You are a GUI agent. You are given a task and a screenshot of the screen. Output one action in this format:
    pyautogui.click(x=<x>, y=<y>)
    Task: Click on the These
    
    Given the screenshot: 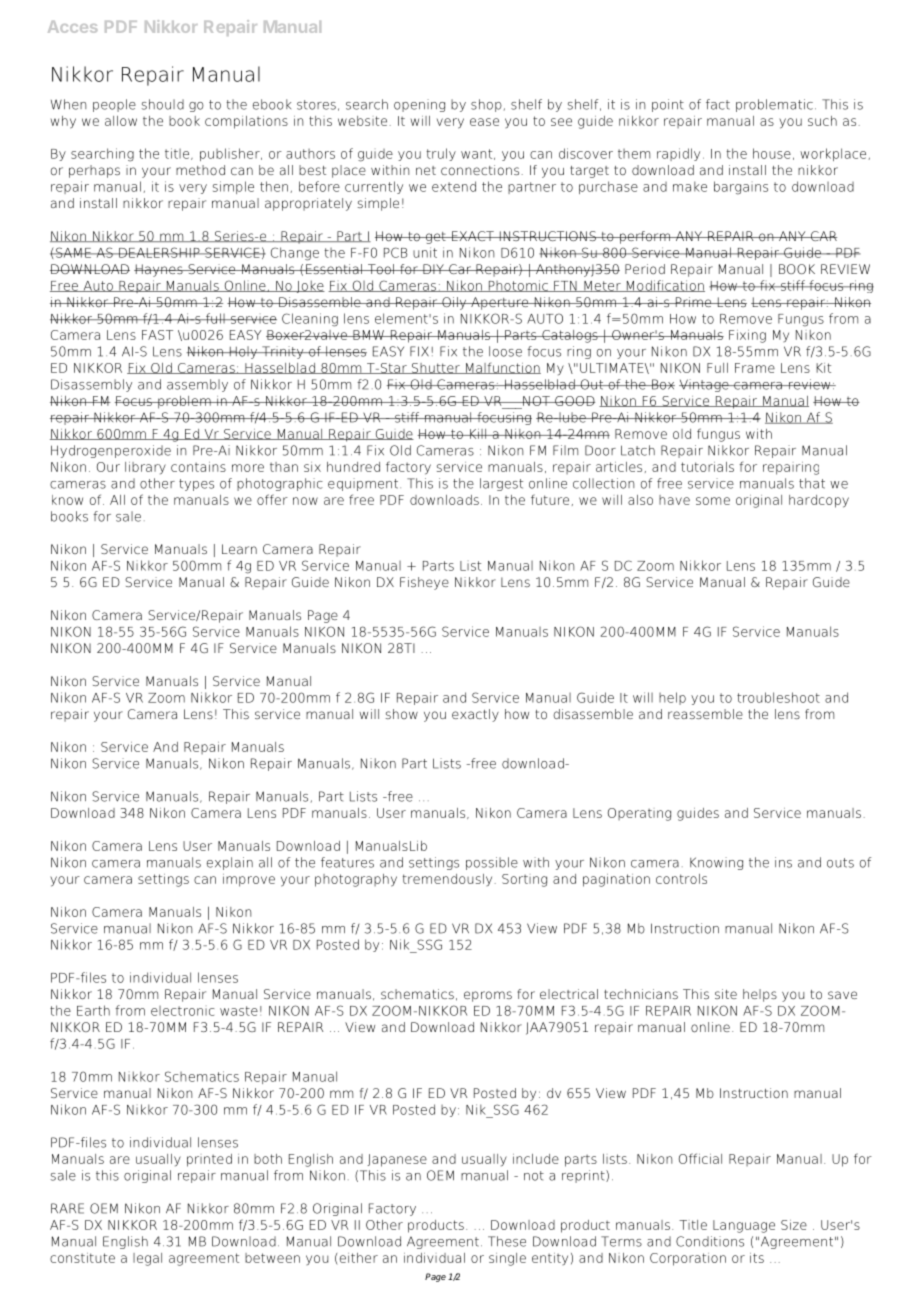 What is the action you would take?
    pyautogui.click(x=507, y=1241)
